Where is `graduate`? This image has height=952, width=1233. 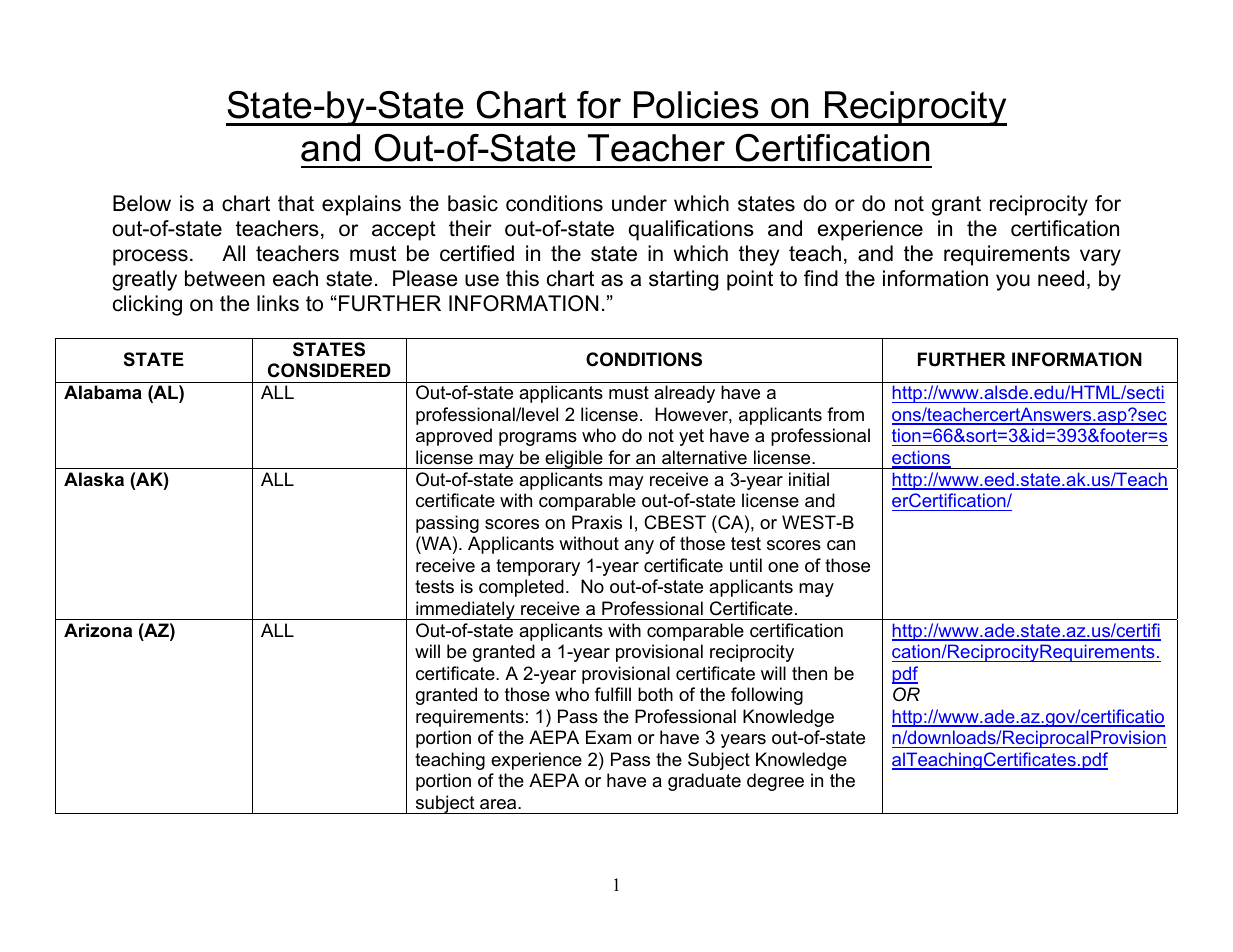 graduate is located at coordinates (704, 782).
